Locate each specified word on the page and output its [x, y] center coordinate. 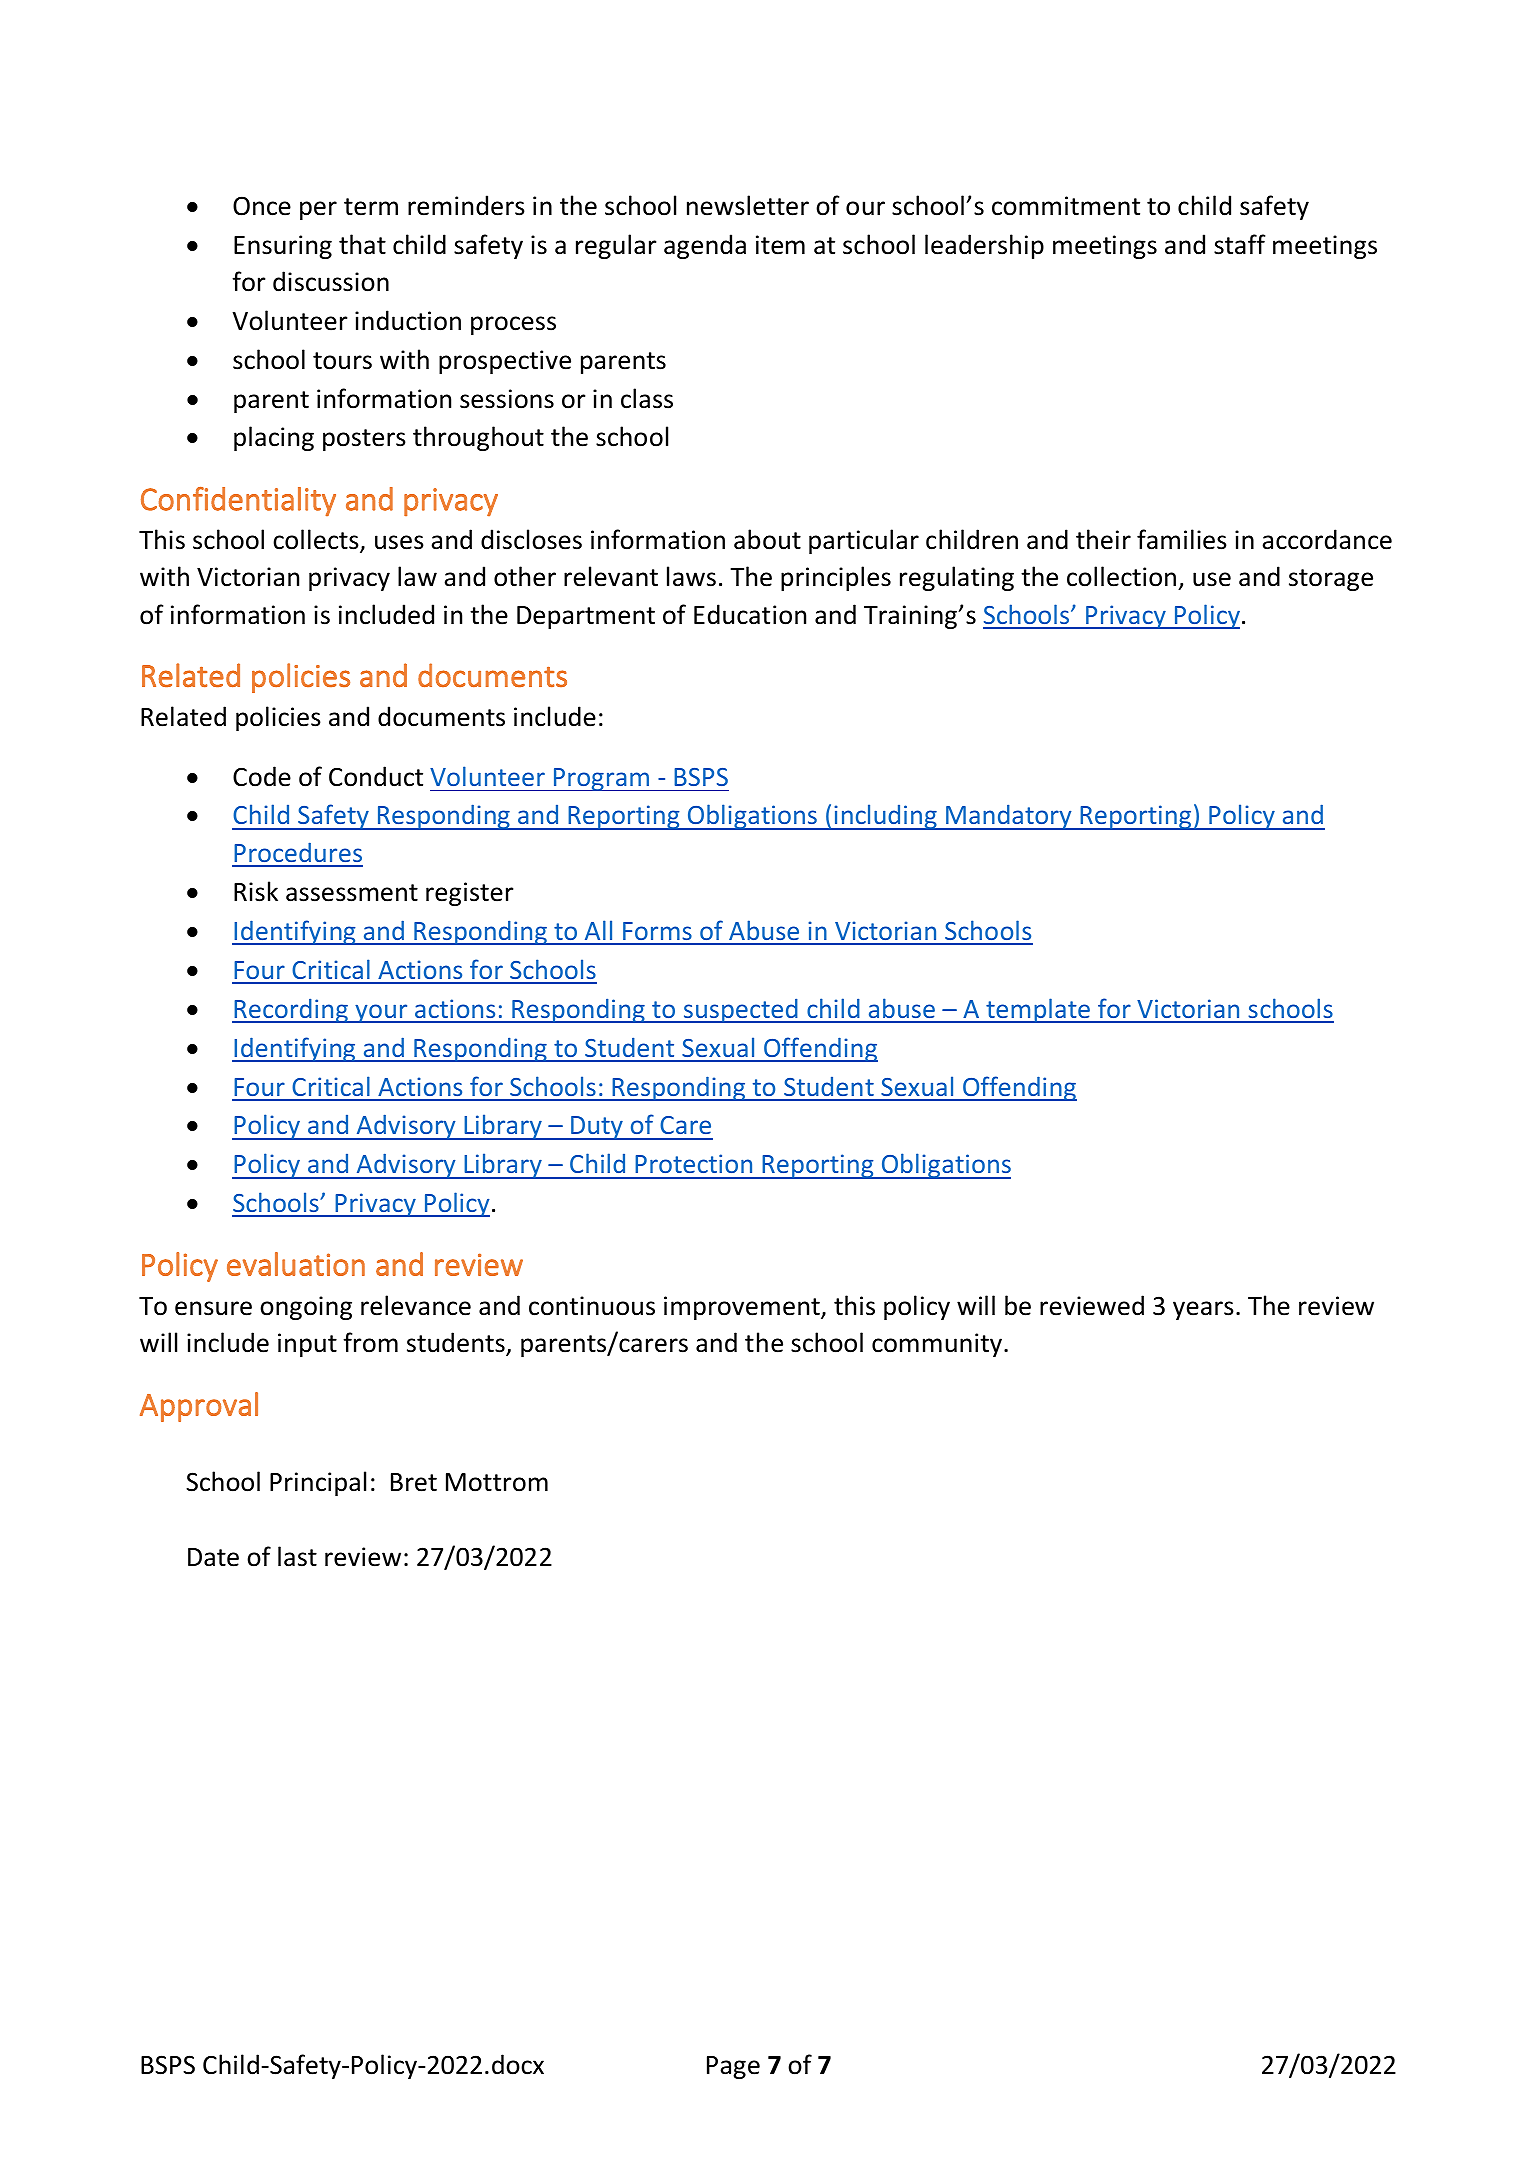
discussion [331, 281]
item [780, 245]
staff [1239, 244]
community [938, 1345]
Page [733, 2067]
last [297, 1556]
